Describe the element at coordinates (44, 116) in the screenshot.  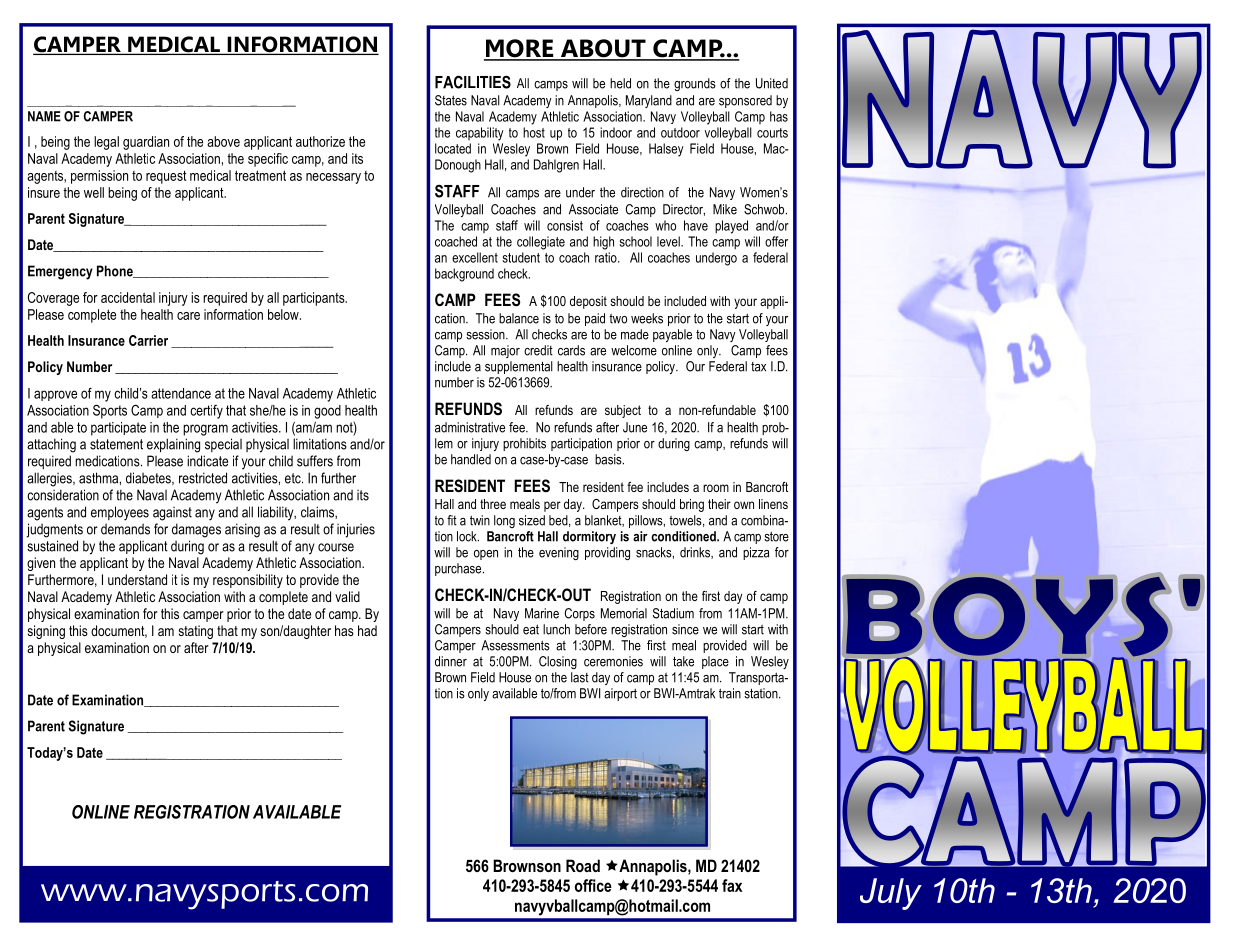
I see `NAME` at that location.
